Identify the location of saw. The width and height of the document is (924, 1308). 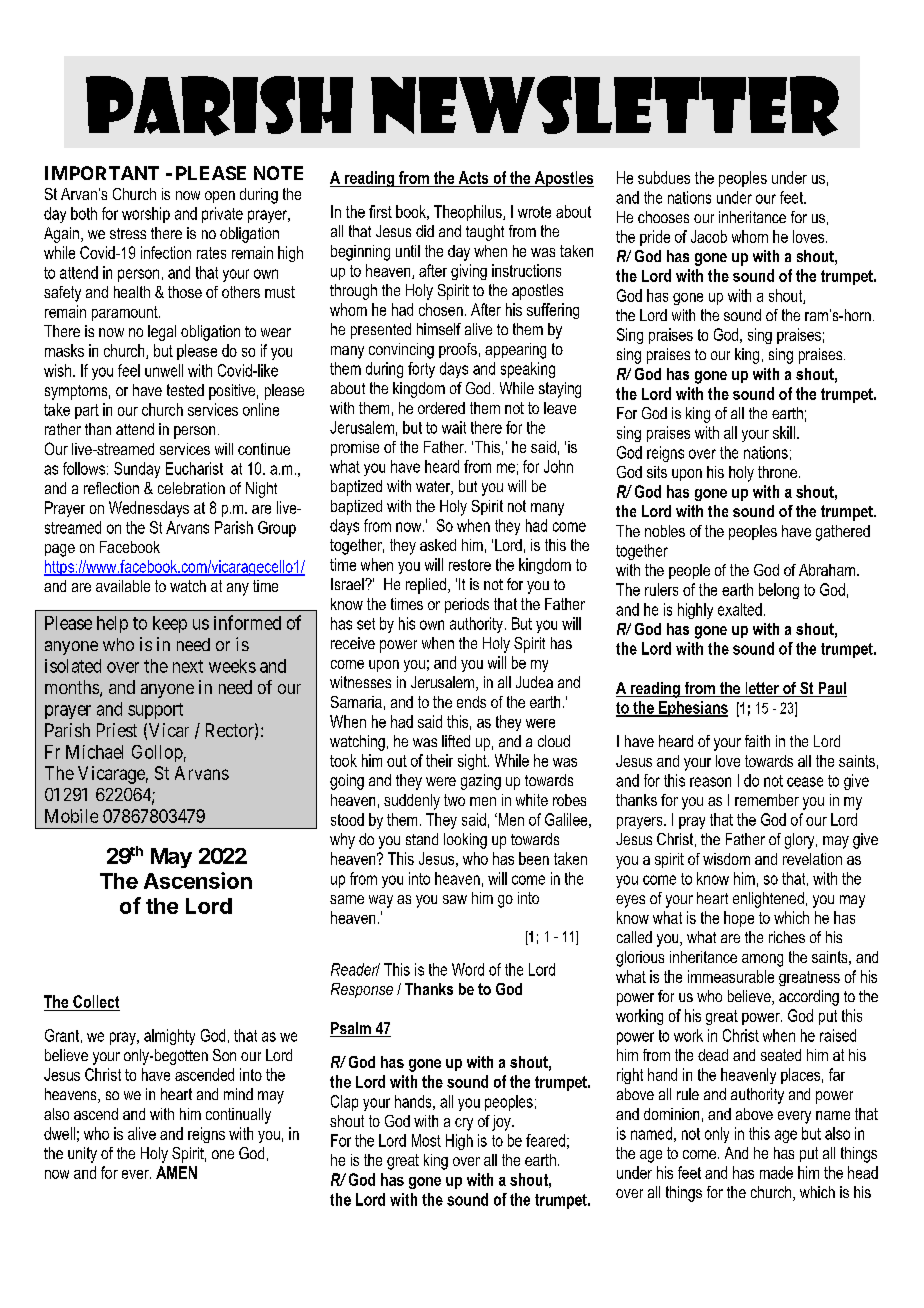
(455, 899).
